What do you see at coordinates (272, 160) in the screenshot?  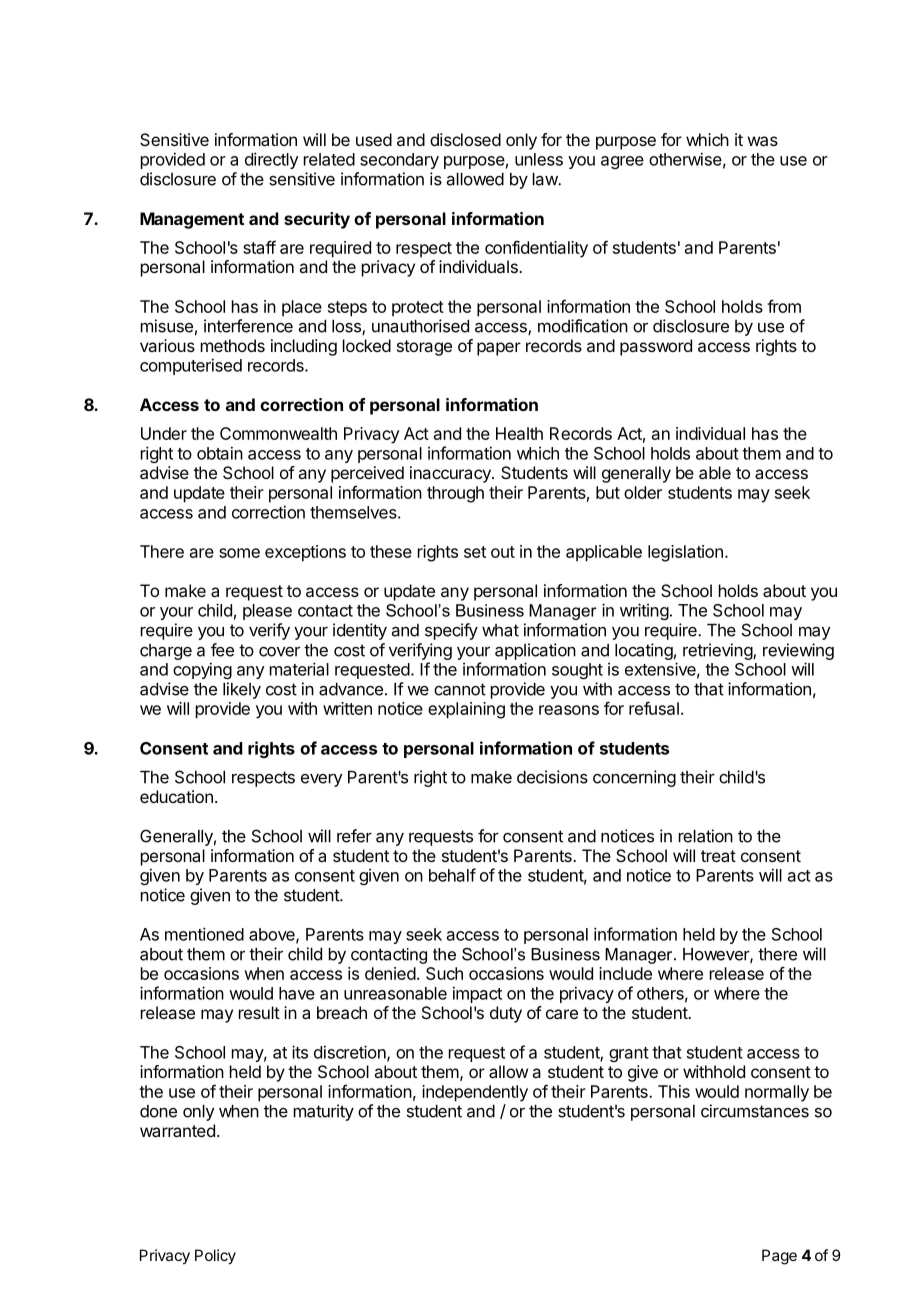 I see `directly` at bounding box center [272, 160].
